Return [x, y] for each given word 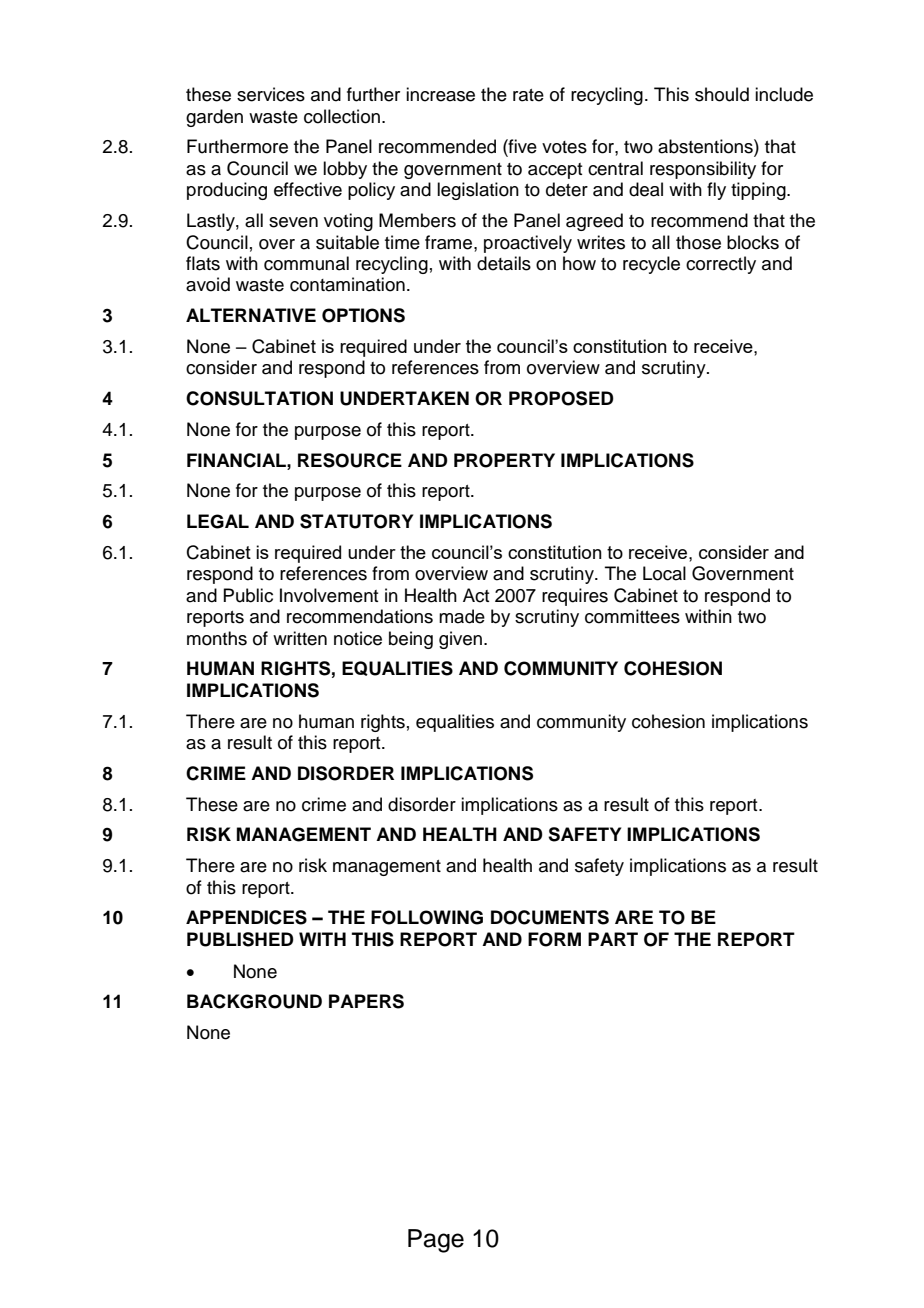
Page [436, 1241]
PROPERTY [504, 460]
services [271, 94]
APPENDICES [246, 917]
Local [664, 573]
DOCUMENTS [550, 917]
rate [528, 95]
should [722, 94]
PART [613, 939]
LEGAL [218, 521]
